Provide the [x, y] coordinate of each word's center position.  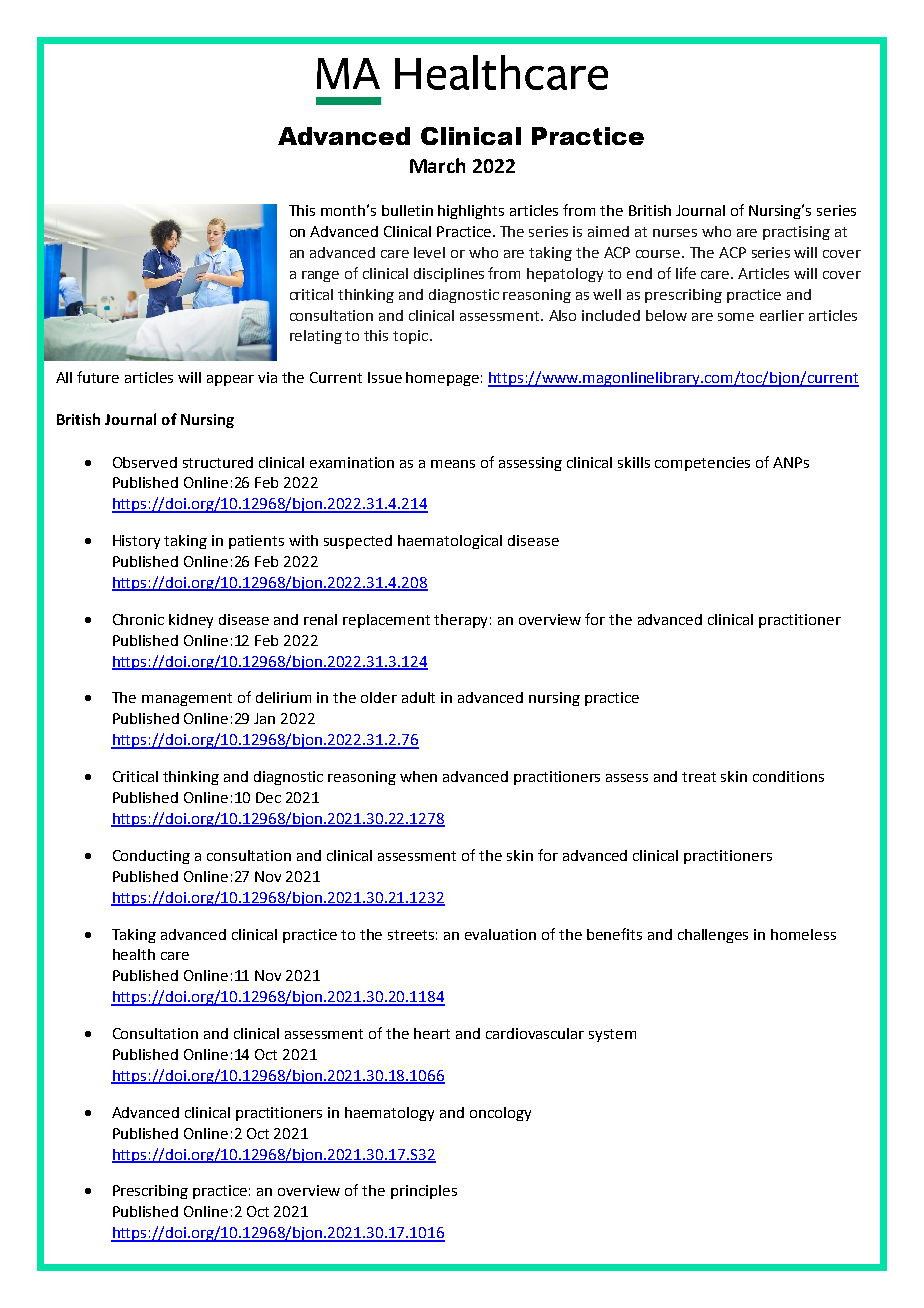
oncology [500, 1114]
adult [418, 697]
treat [699, 777]
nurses [675, 233]
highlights [471, 212]
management [187, 699]
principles [424, 1192]
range [320, 276]
